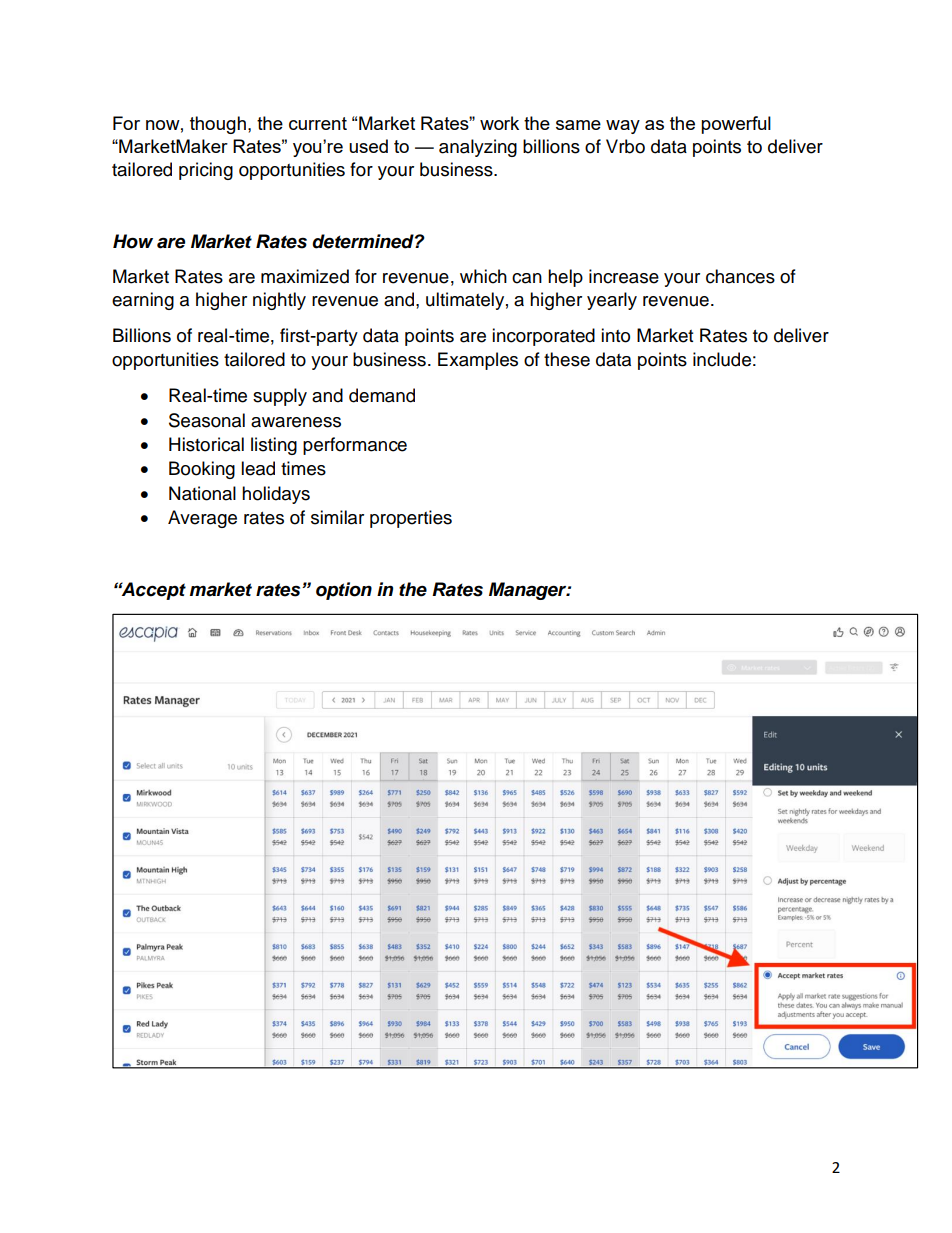 This document has width=952, height=1233. I want to click on increase, so click(624, 276).
